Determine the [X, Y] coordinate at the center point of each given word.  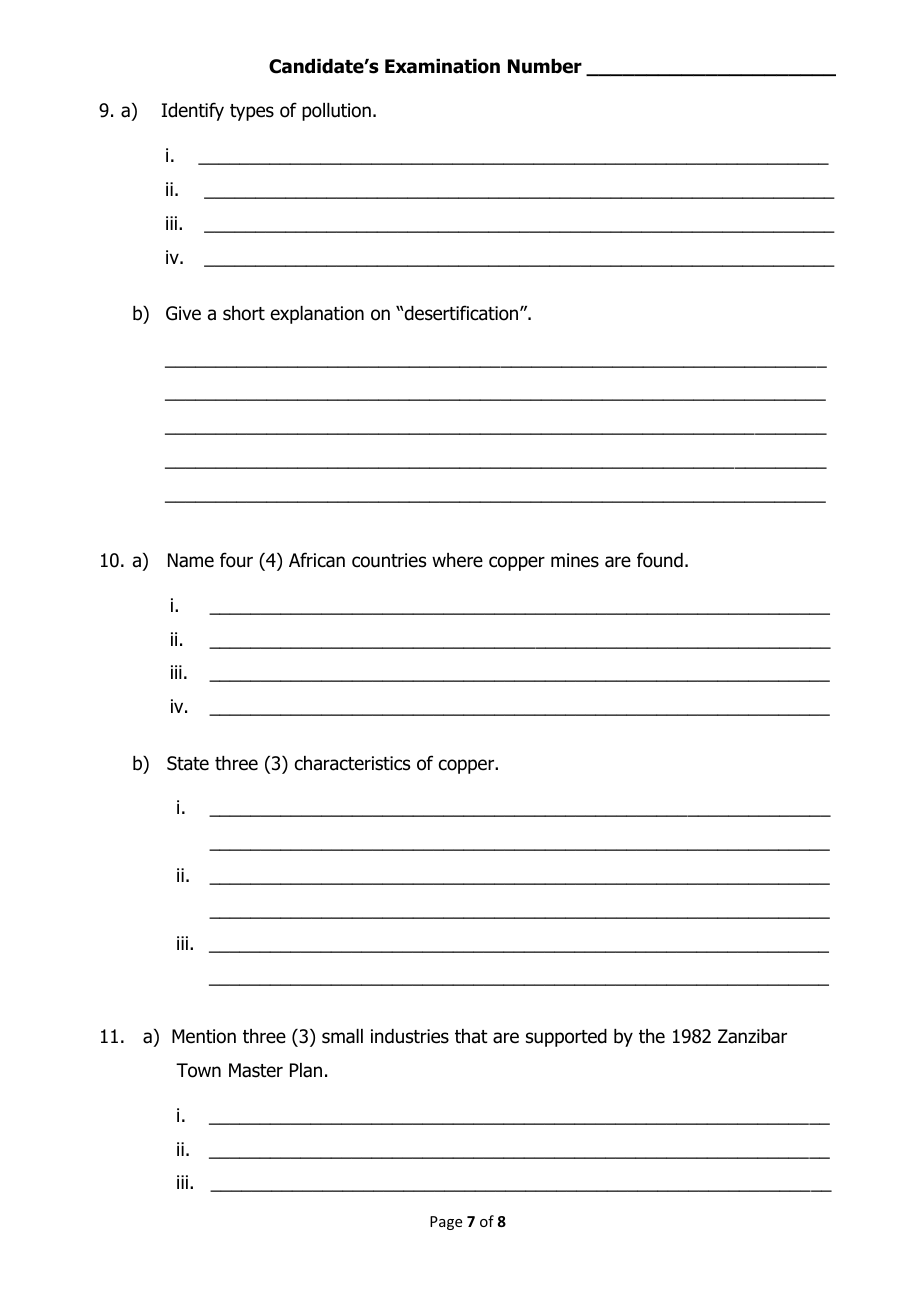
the [652, 1036]
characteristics [352, 763]
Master [256, 1070]
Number [545, 66]
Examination [442, 66]
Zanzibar [752, 1036]
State [188, 763]
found [660, 560]
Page [446, 1223]
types [252, 112]
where [457, 560]
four [236, 560]
